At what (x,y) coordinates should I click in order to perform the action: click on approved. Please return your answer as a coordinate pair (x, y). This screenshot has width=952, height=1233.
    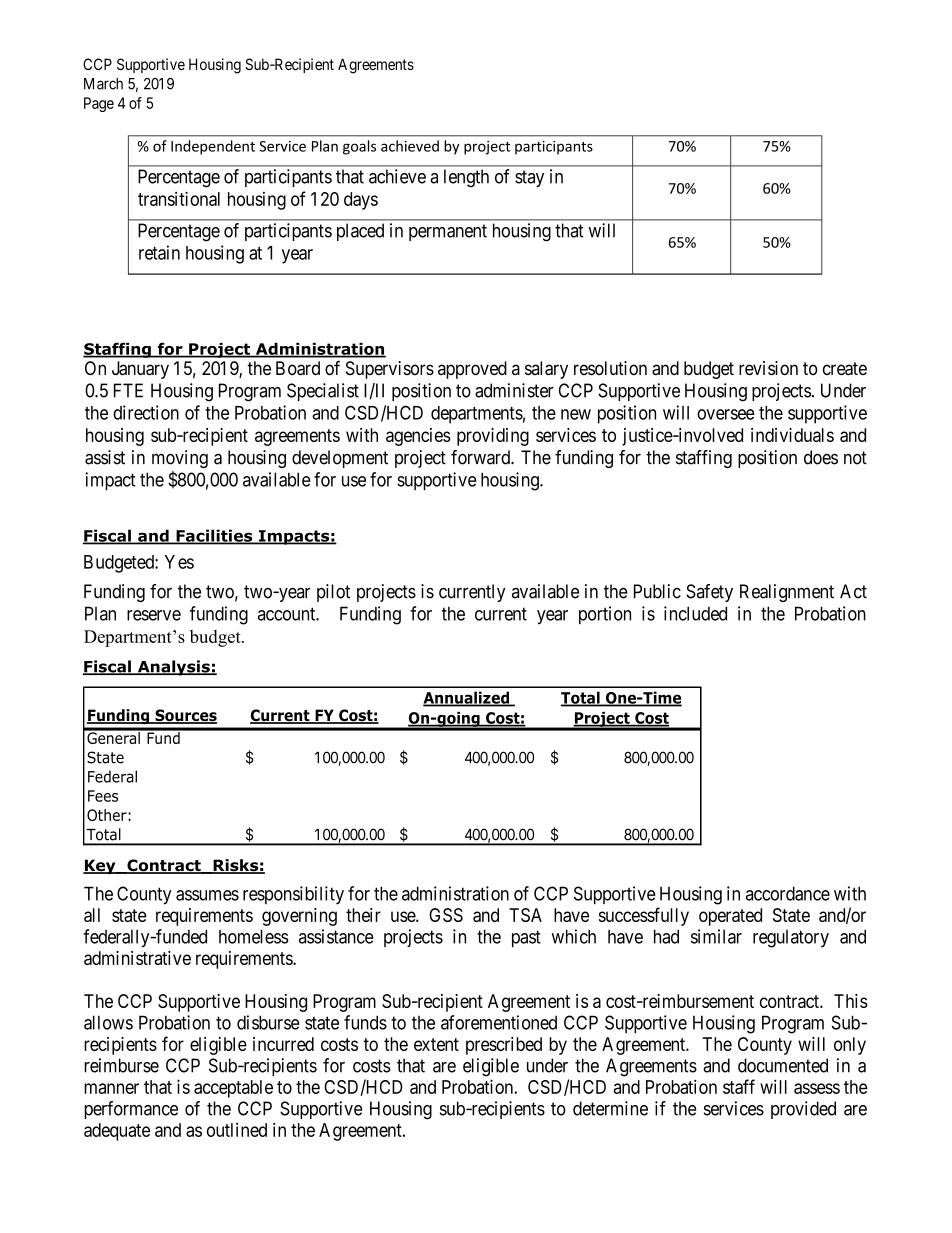
    Looking at the image, I should click on (472, 370).
